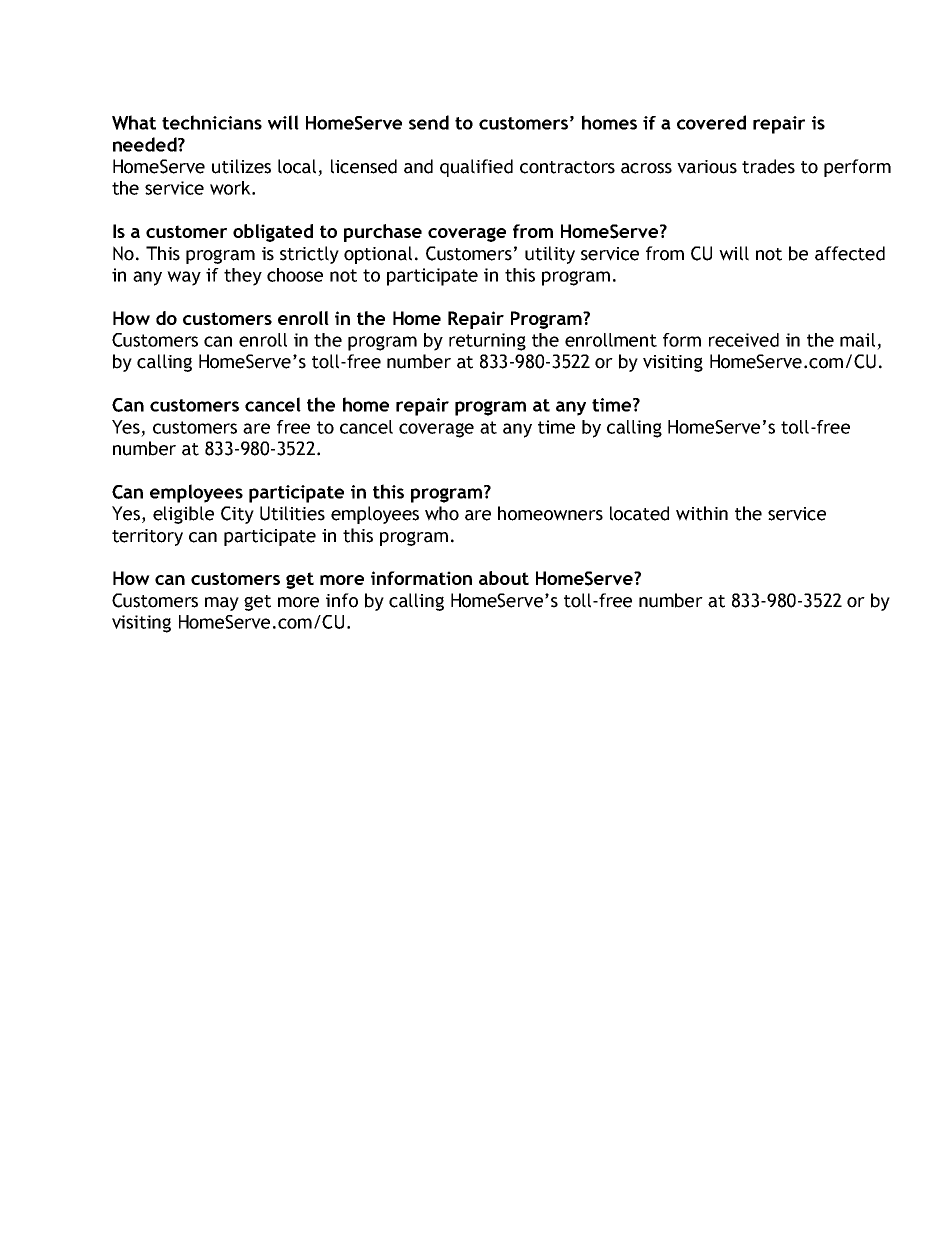 Image resolution: width=952 pixels, height=1233 pixels. Describe the element at coordinates (639, 513) in the image. I see `located` at that location.
